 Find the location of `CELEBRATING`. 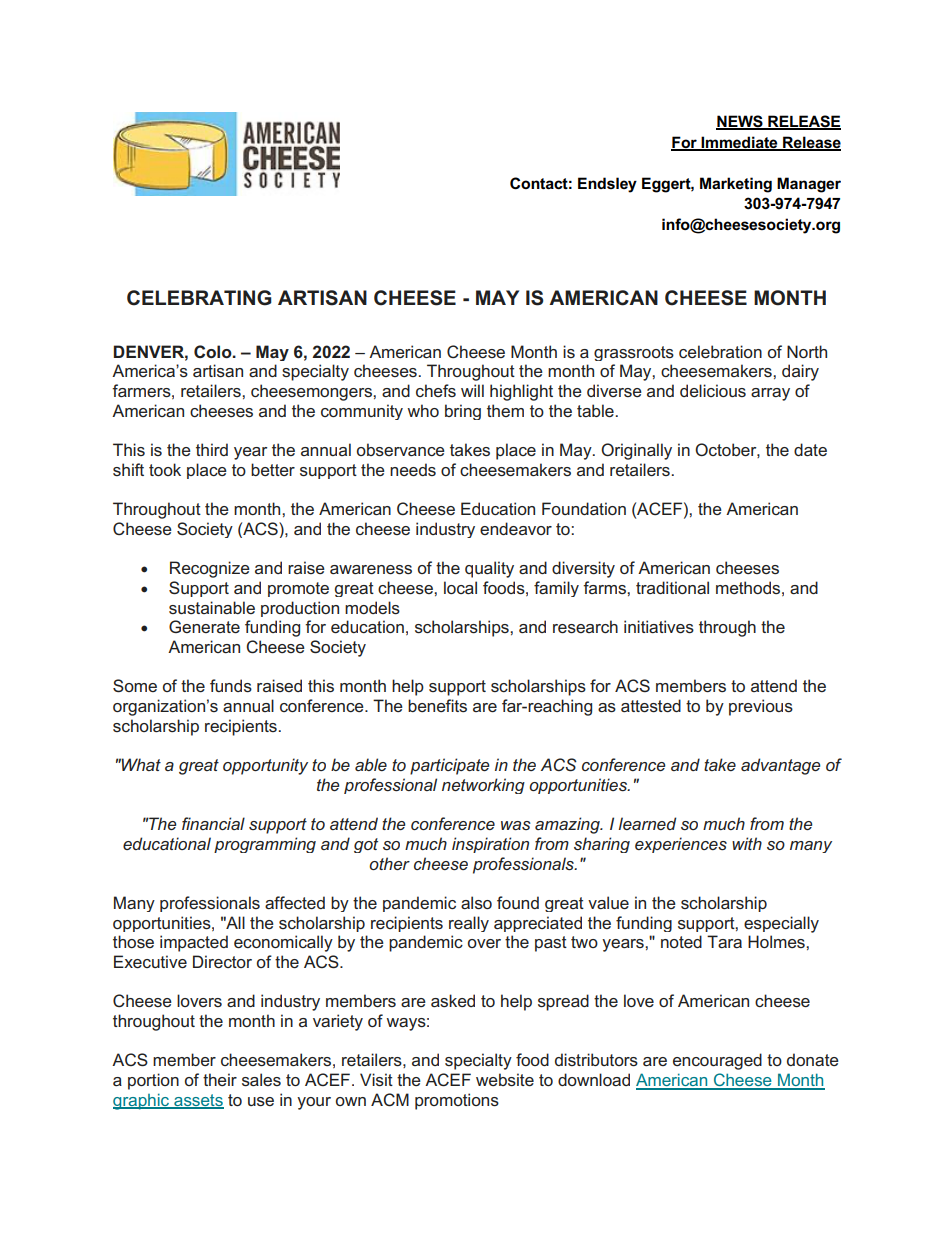

CELEBRATING is located at coordinates (199, 298).
